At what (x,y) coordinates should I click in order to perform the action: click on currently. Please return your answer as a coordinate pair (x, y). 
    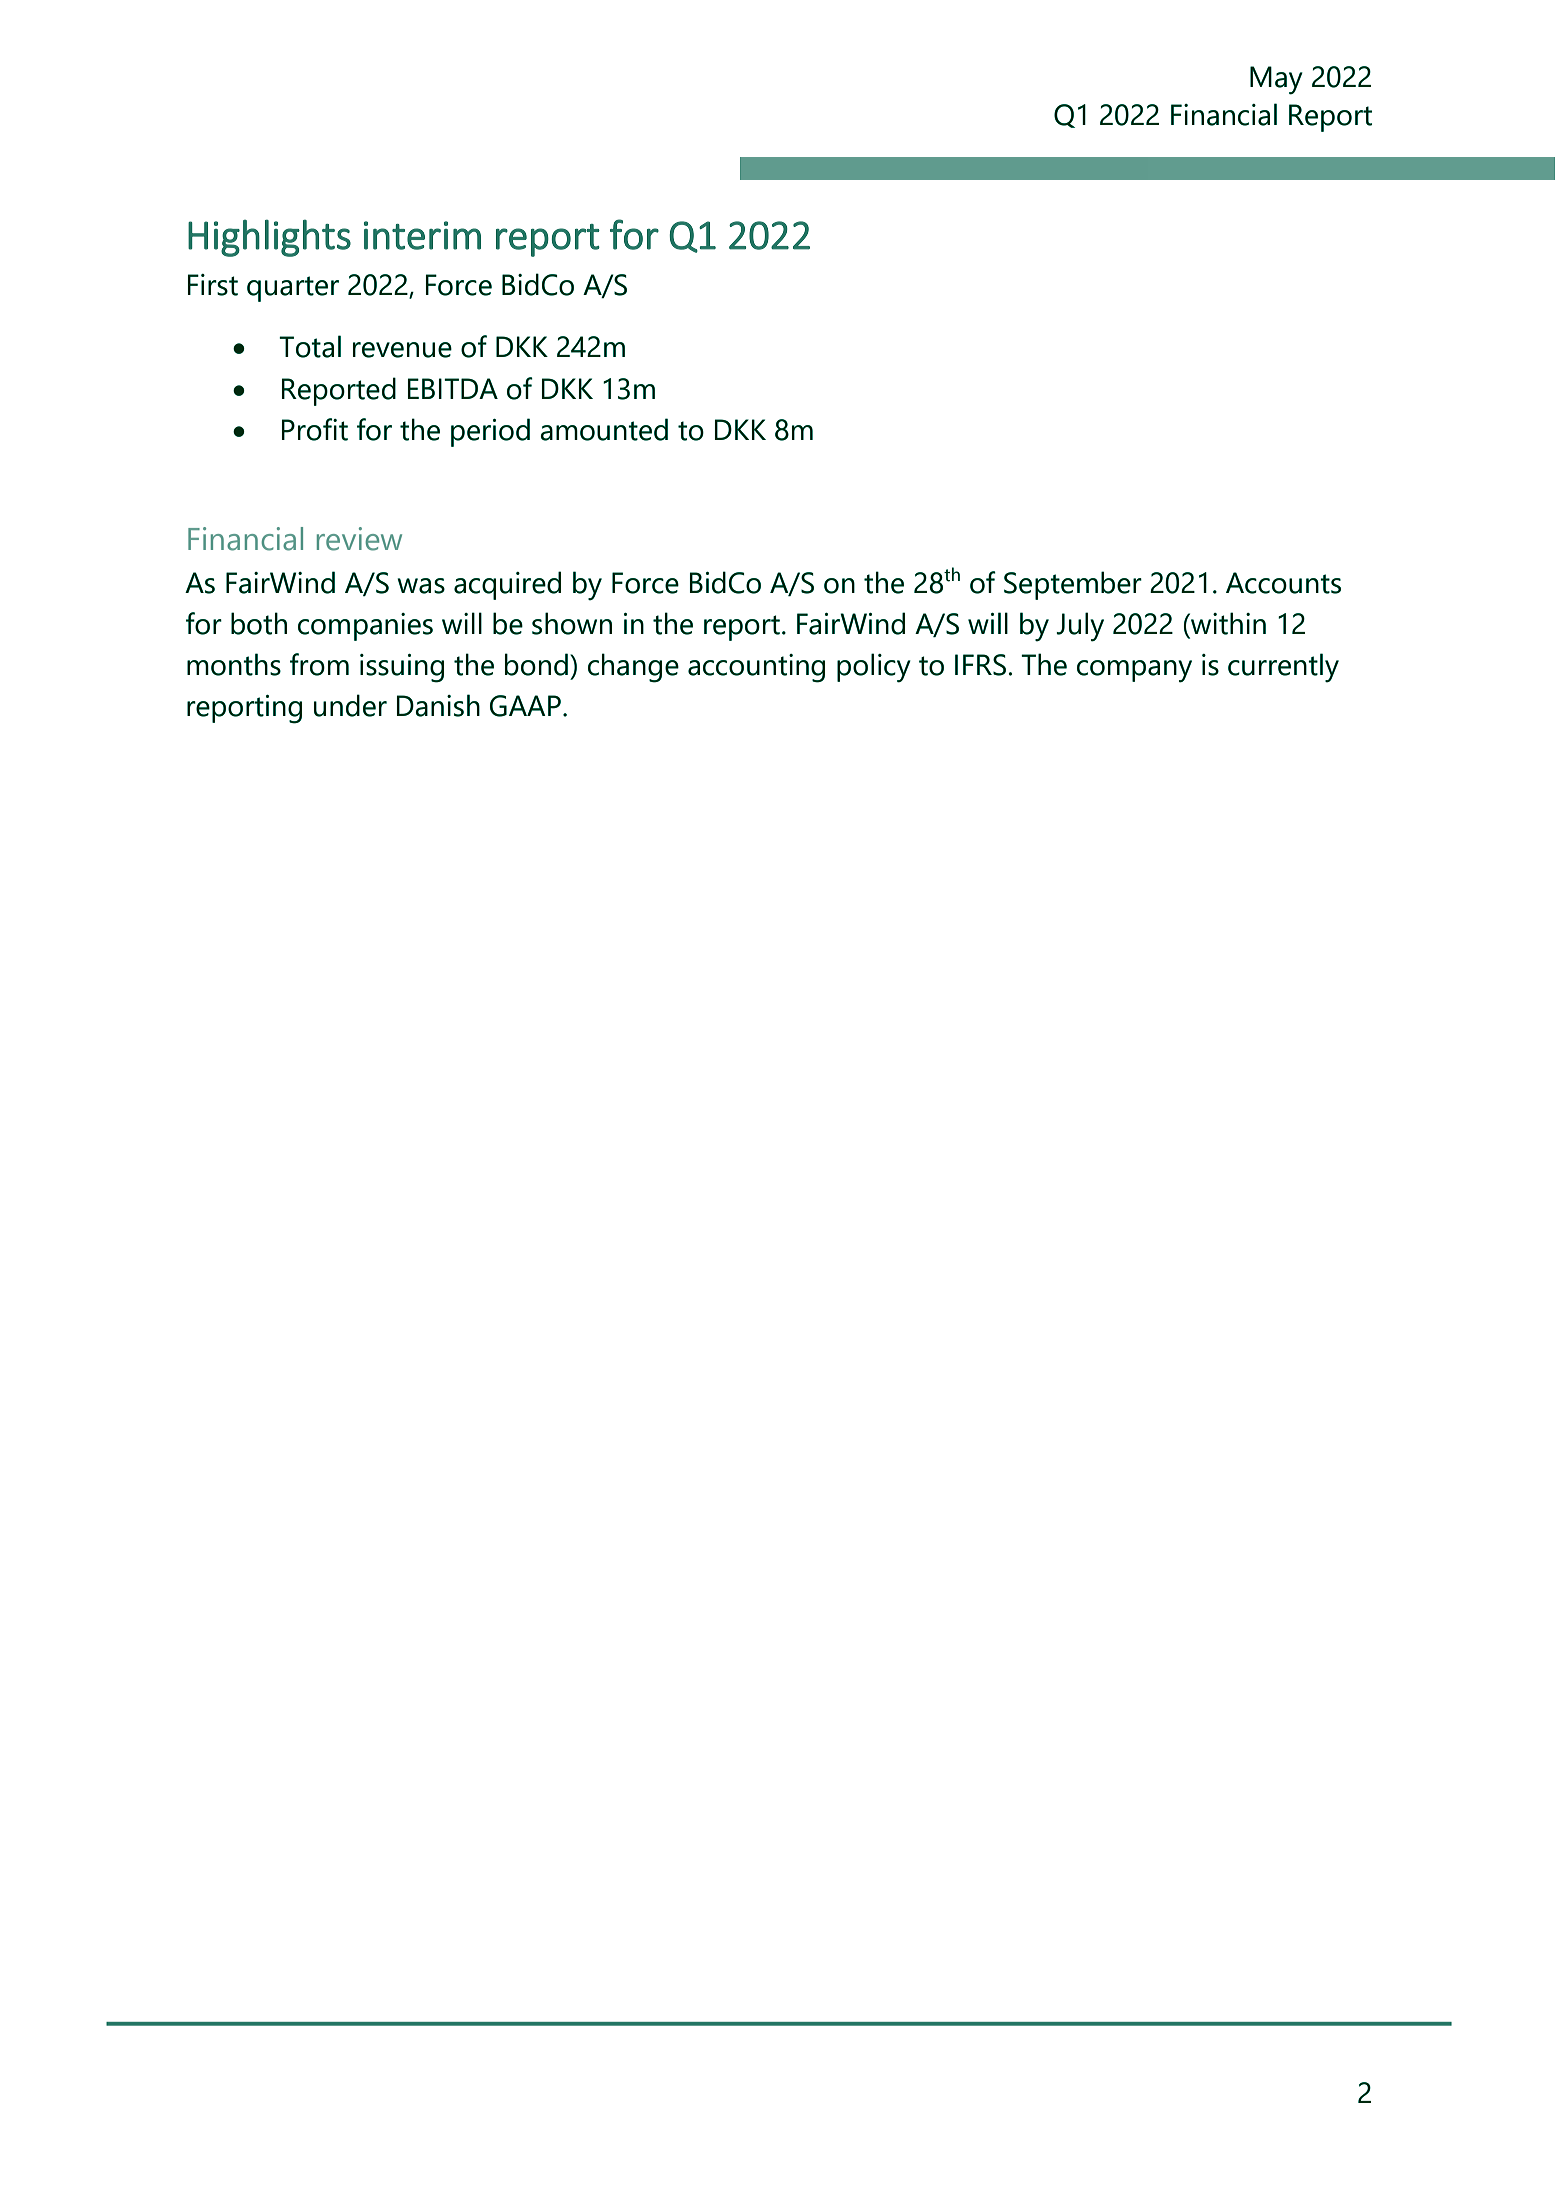
    Looking at the image, I should click on (1283, 668).
